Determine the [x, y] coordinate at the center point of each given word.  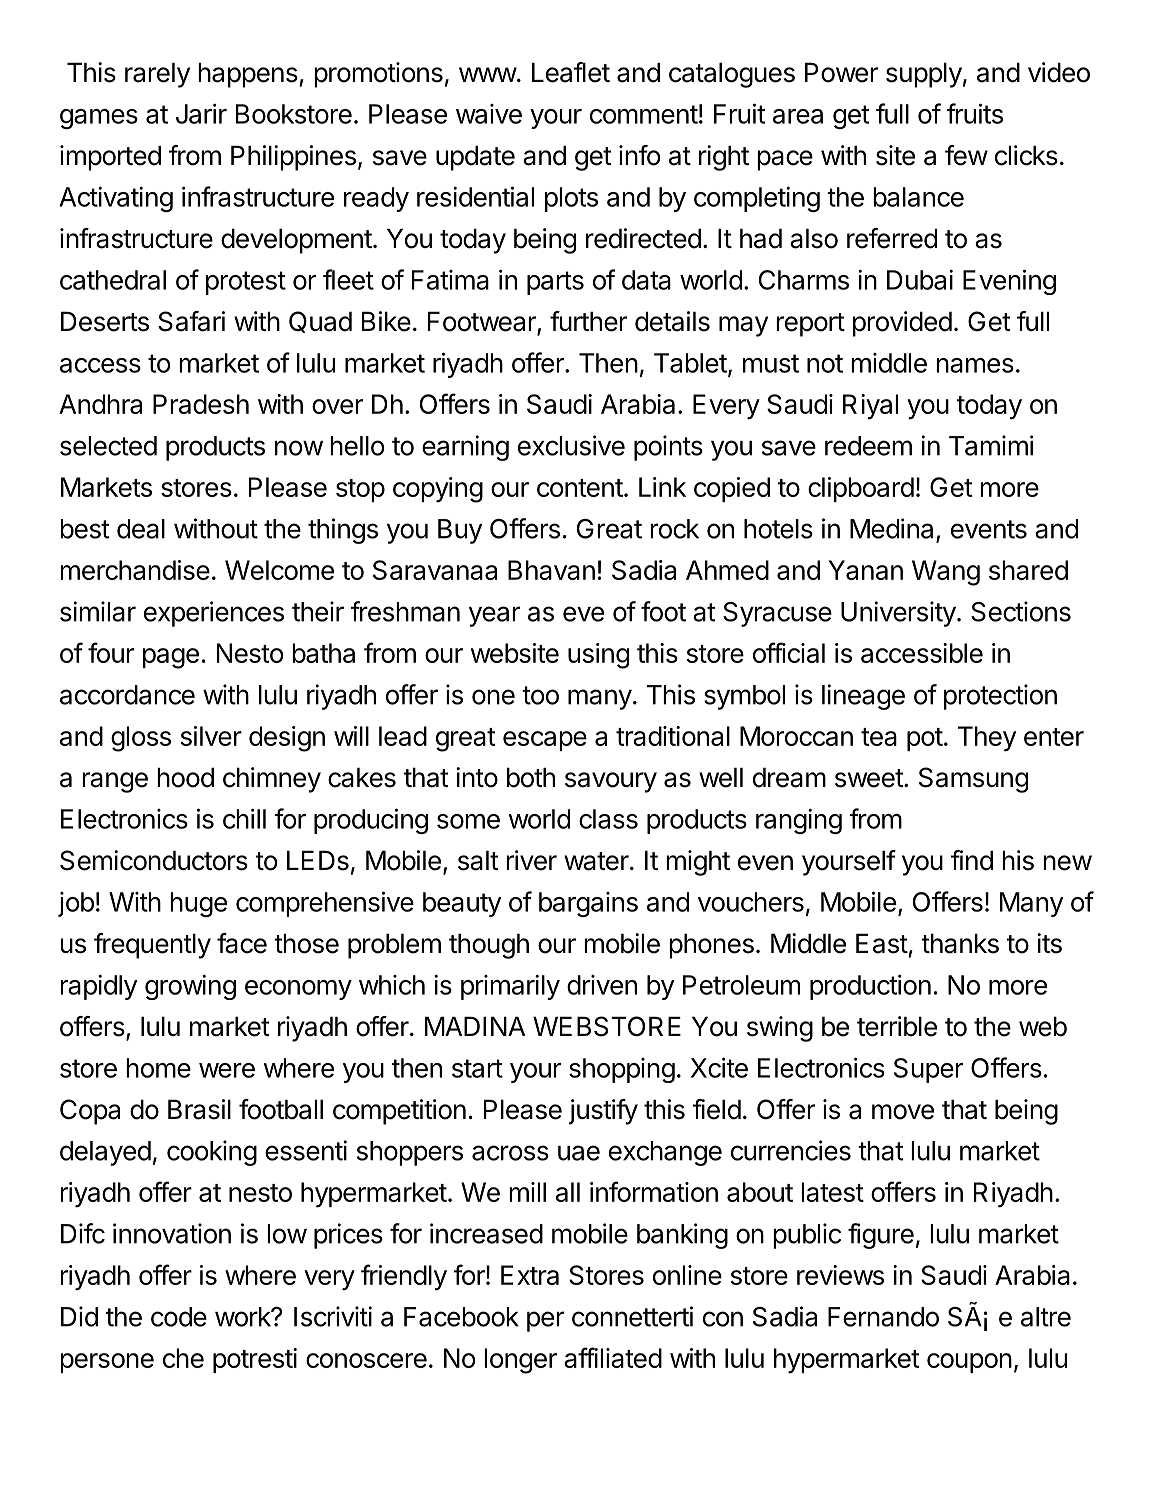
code [179, 1317]
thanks [960, 943]
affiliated [613, 1357]
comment [644, 114]
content [580, 488]
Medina [893, 529]
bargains [588, 904]
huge [198, 904]
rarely [157, 75]
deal [141, 529]
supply [924, 75]
